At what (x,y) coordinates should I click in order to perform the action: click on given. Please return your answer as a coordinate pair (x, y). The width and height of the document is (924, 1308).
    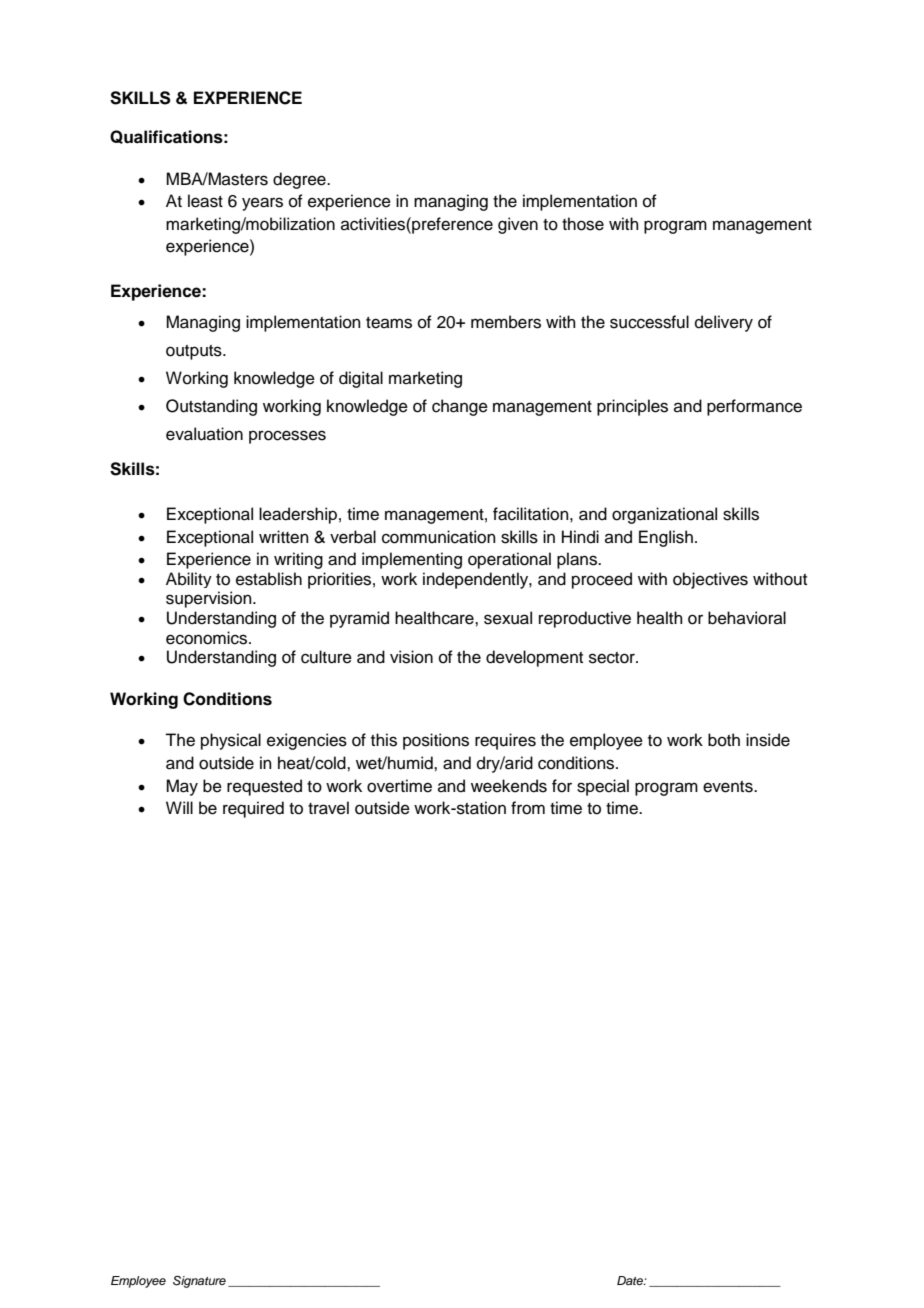
    Looking at the image, I should click on (518, 225).
